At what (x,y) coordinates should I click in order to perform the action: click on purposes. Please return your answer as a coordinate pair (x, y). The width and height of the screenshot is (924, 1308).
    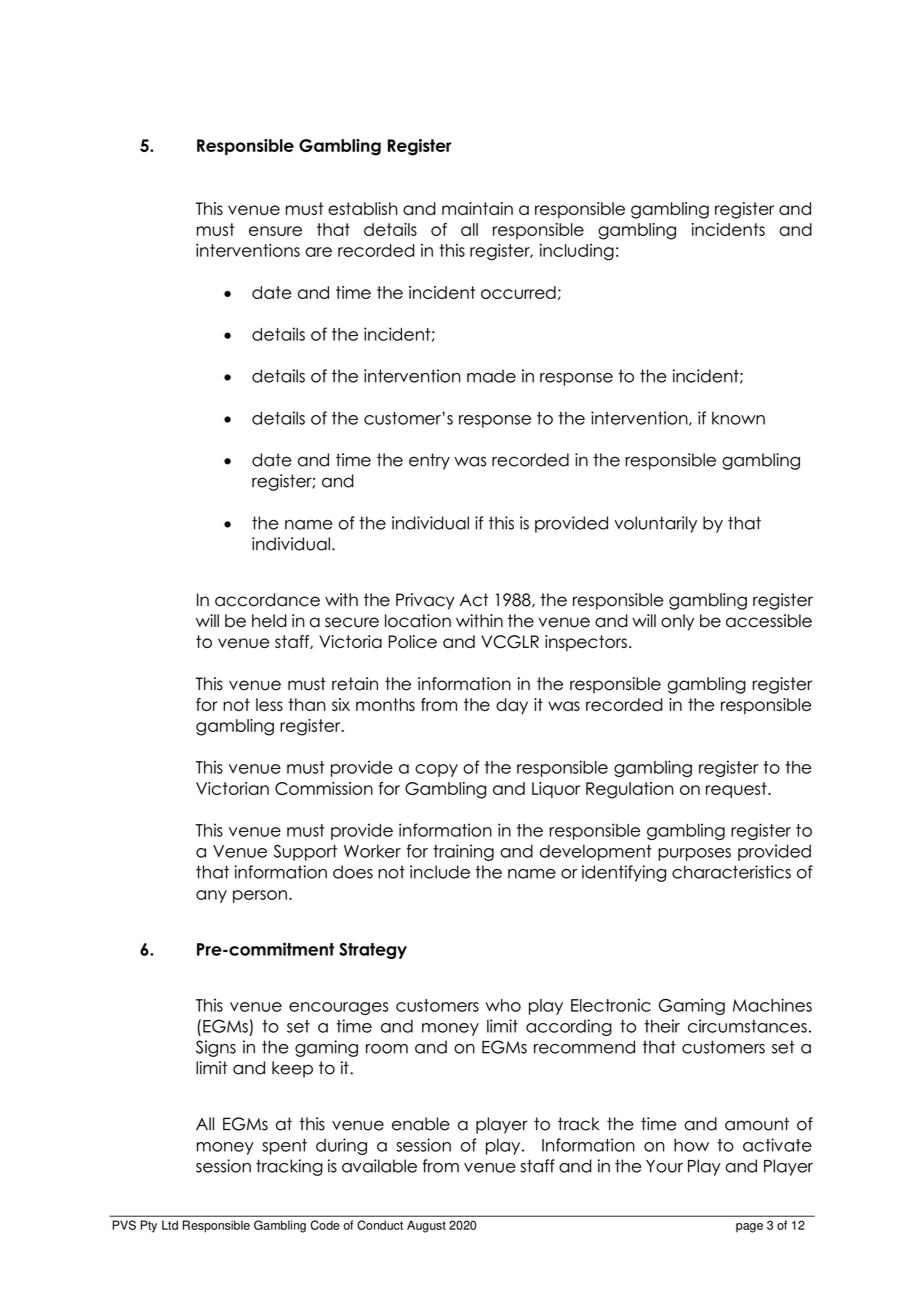
    Looking at the image, I should click on (694, 854).
